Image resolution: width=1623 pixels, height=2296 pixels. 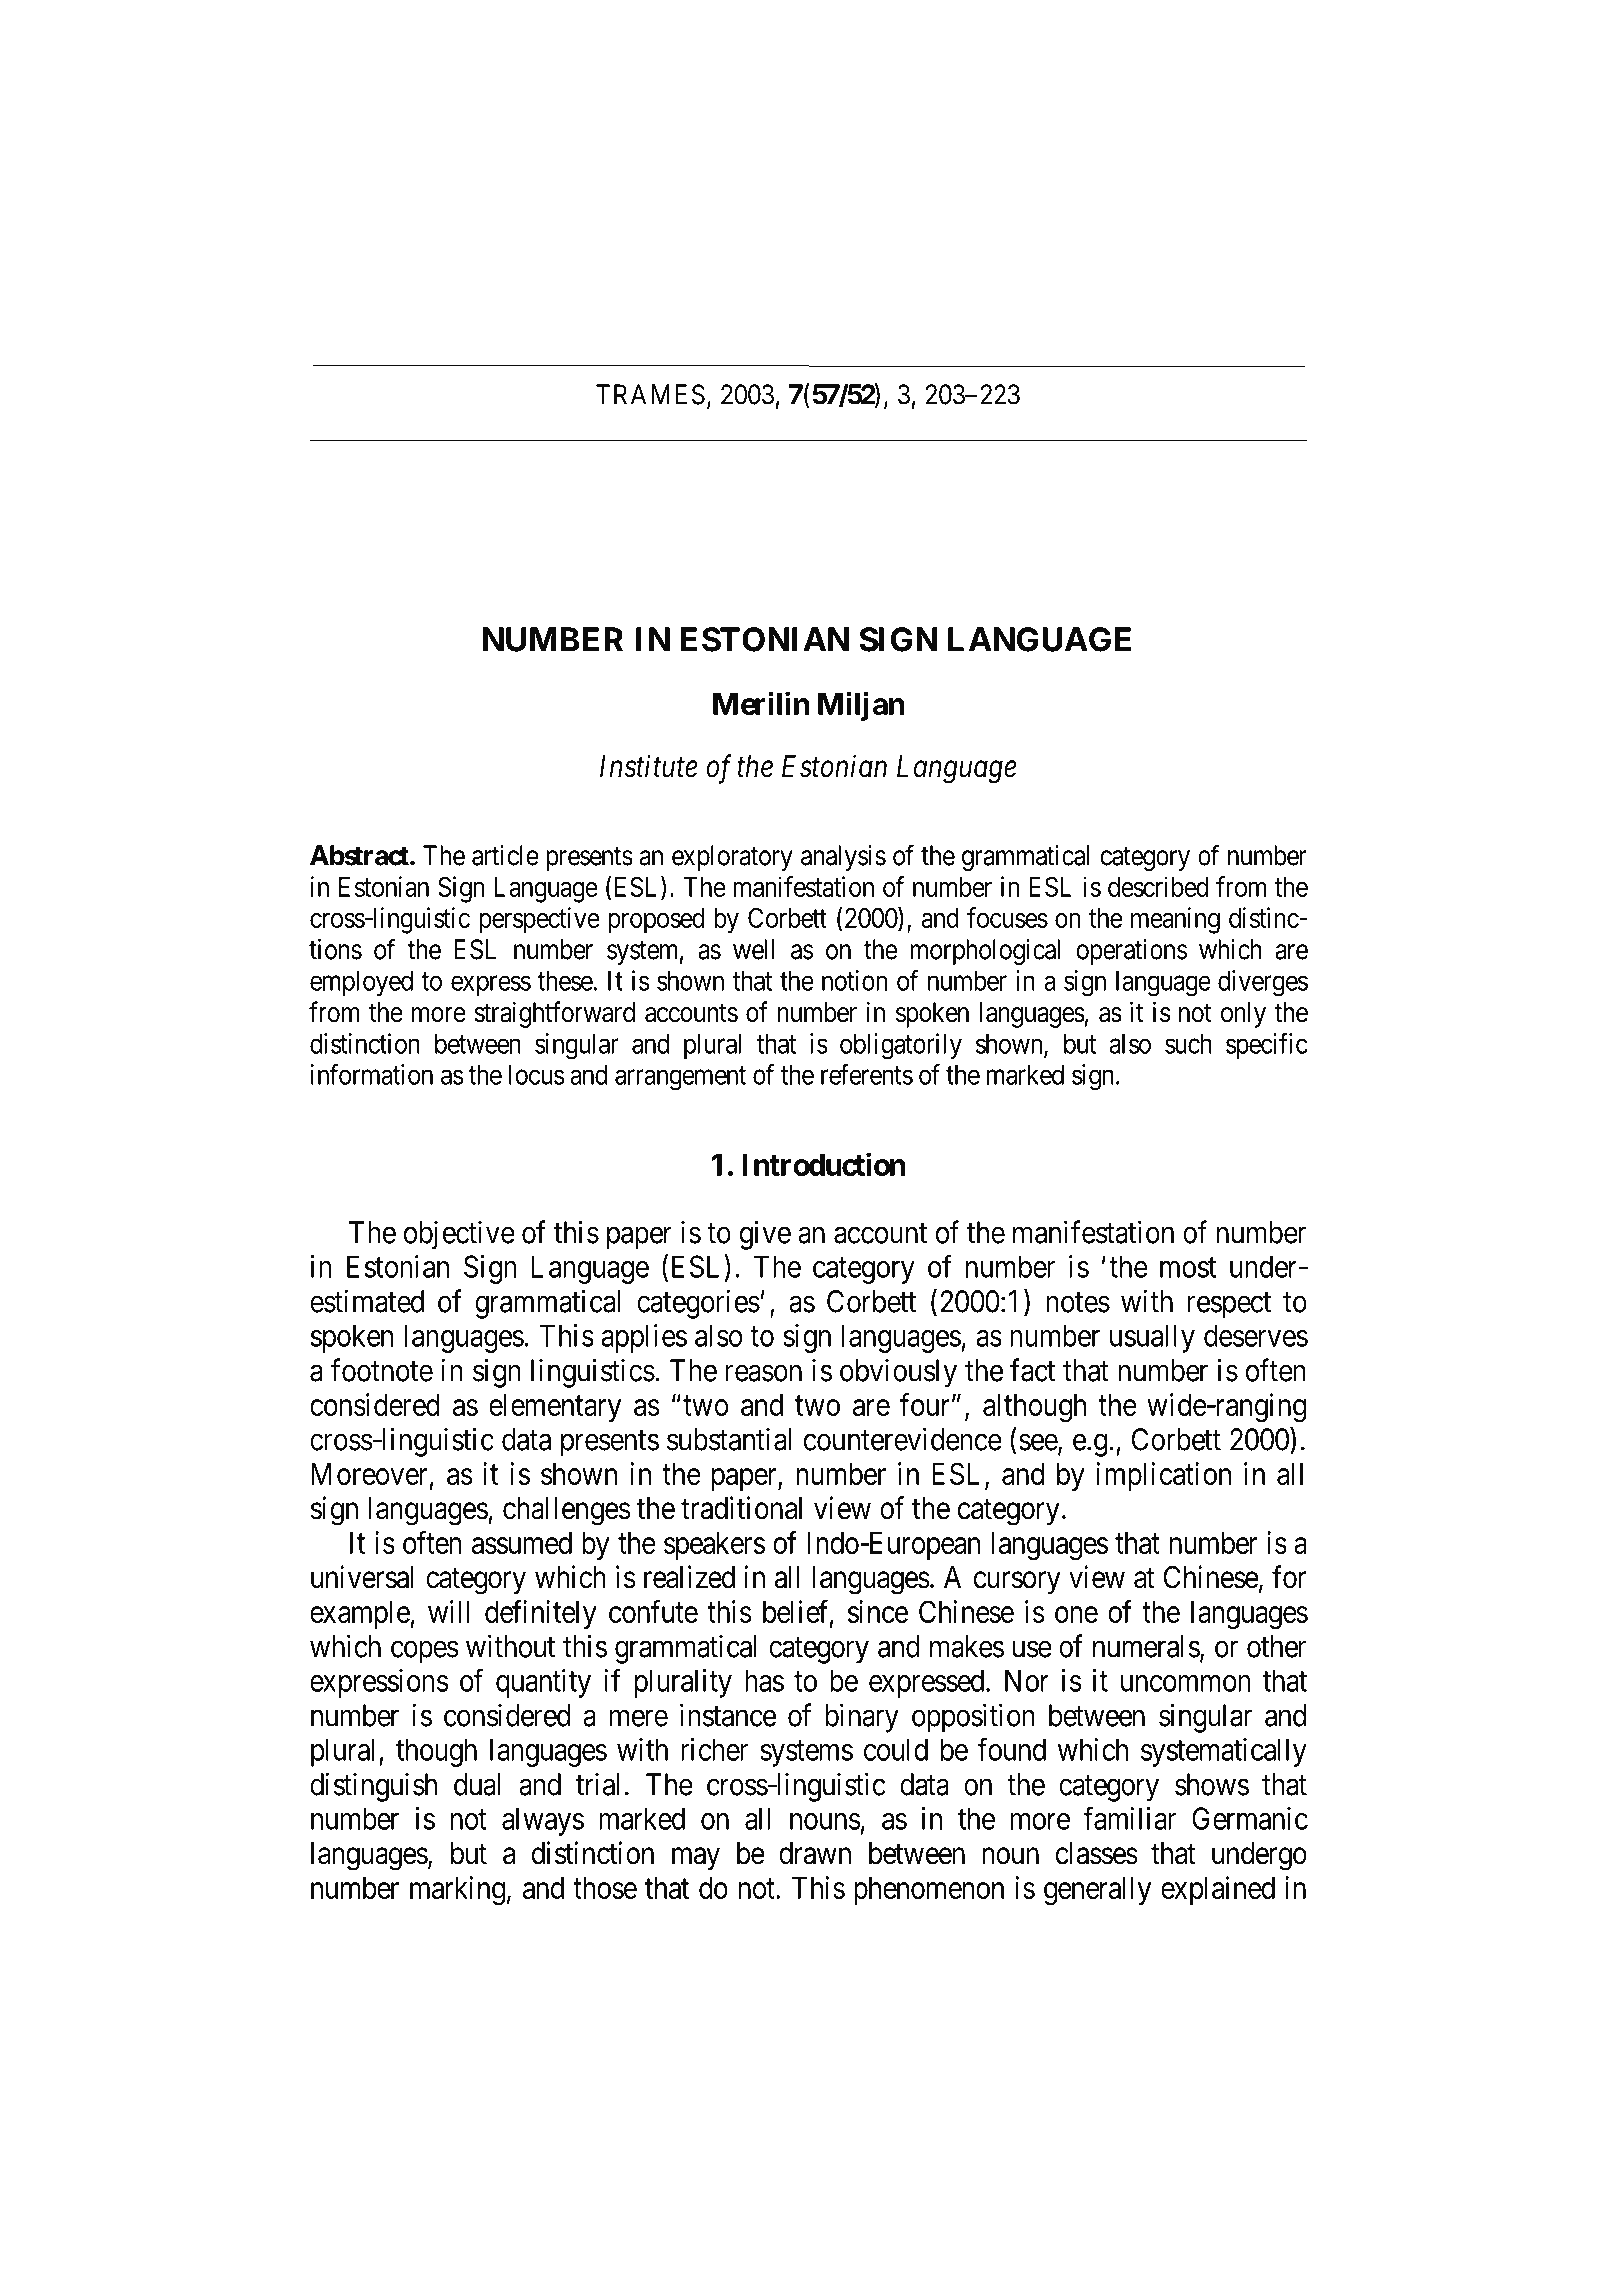 I want to click on implication, so click(x=1163, y=1476).
